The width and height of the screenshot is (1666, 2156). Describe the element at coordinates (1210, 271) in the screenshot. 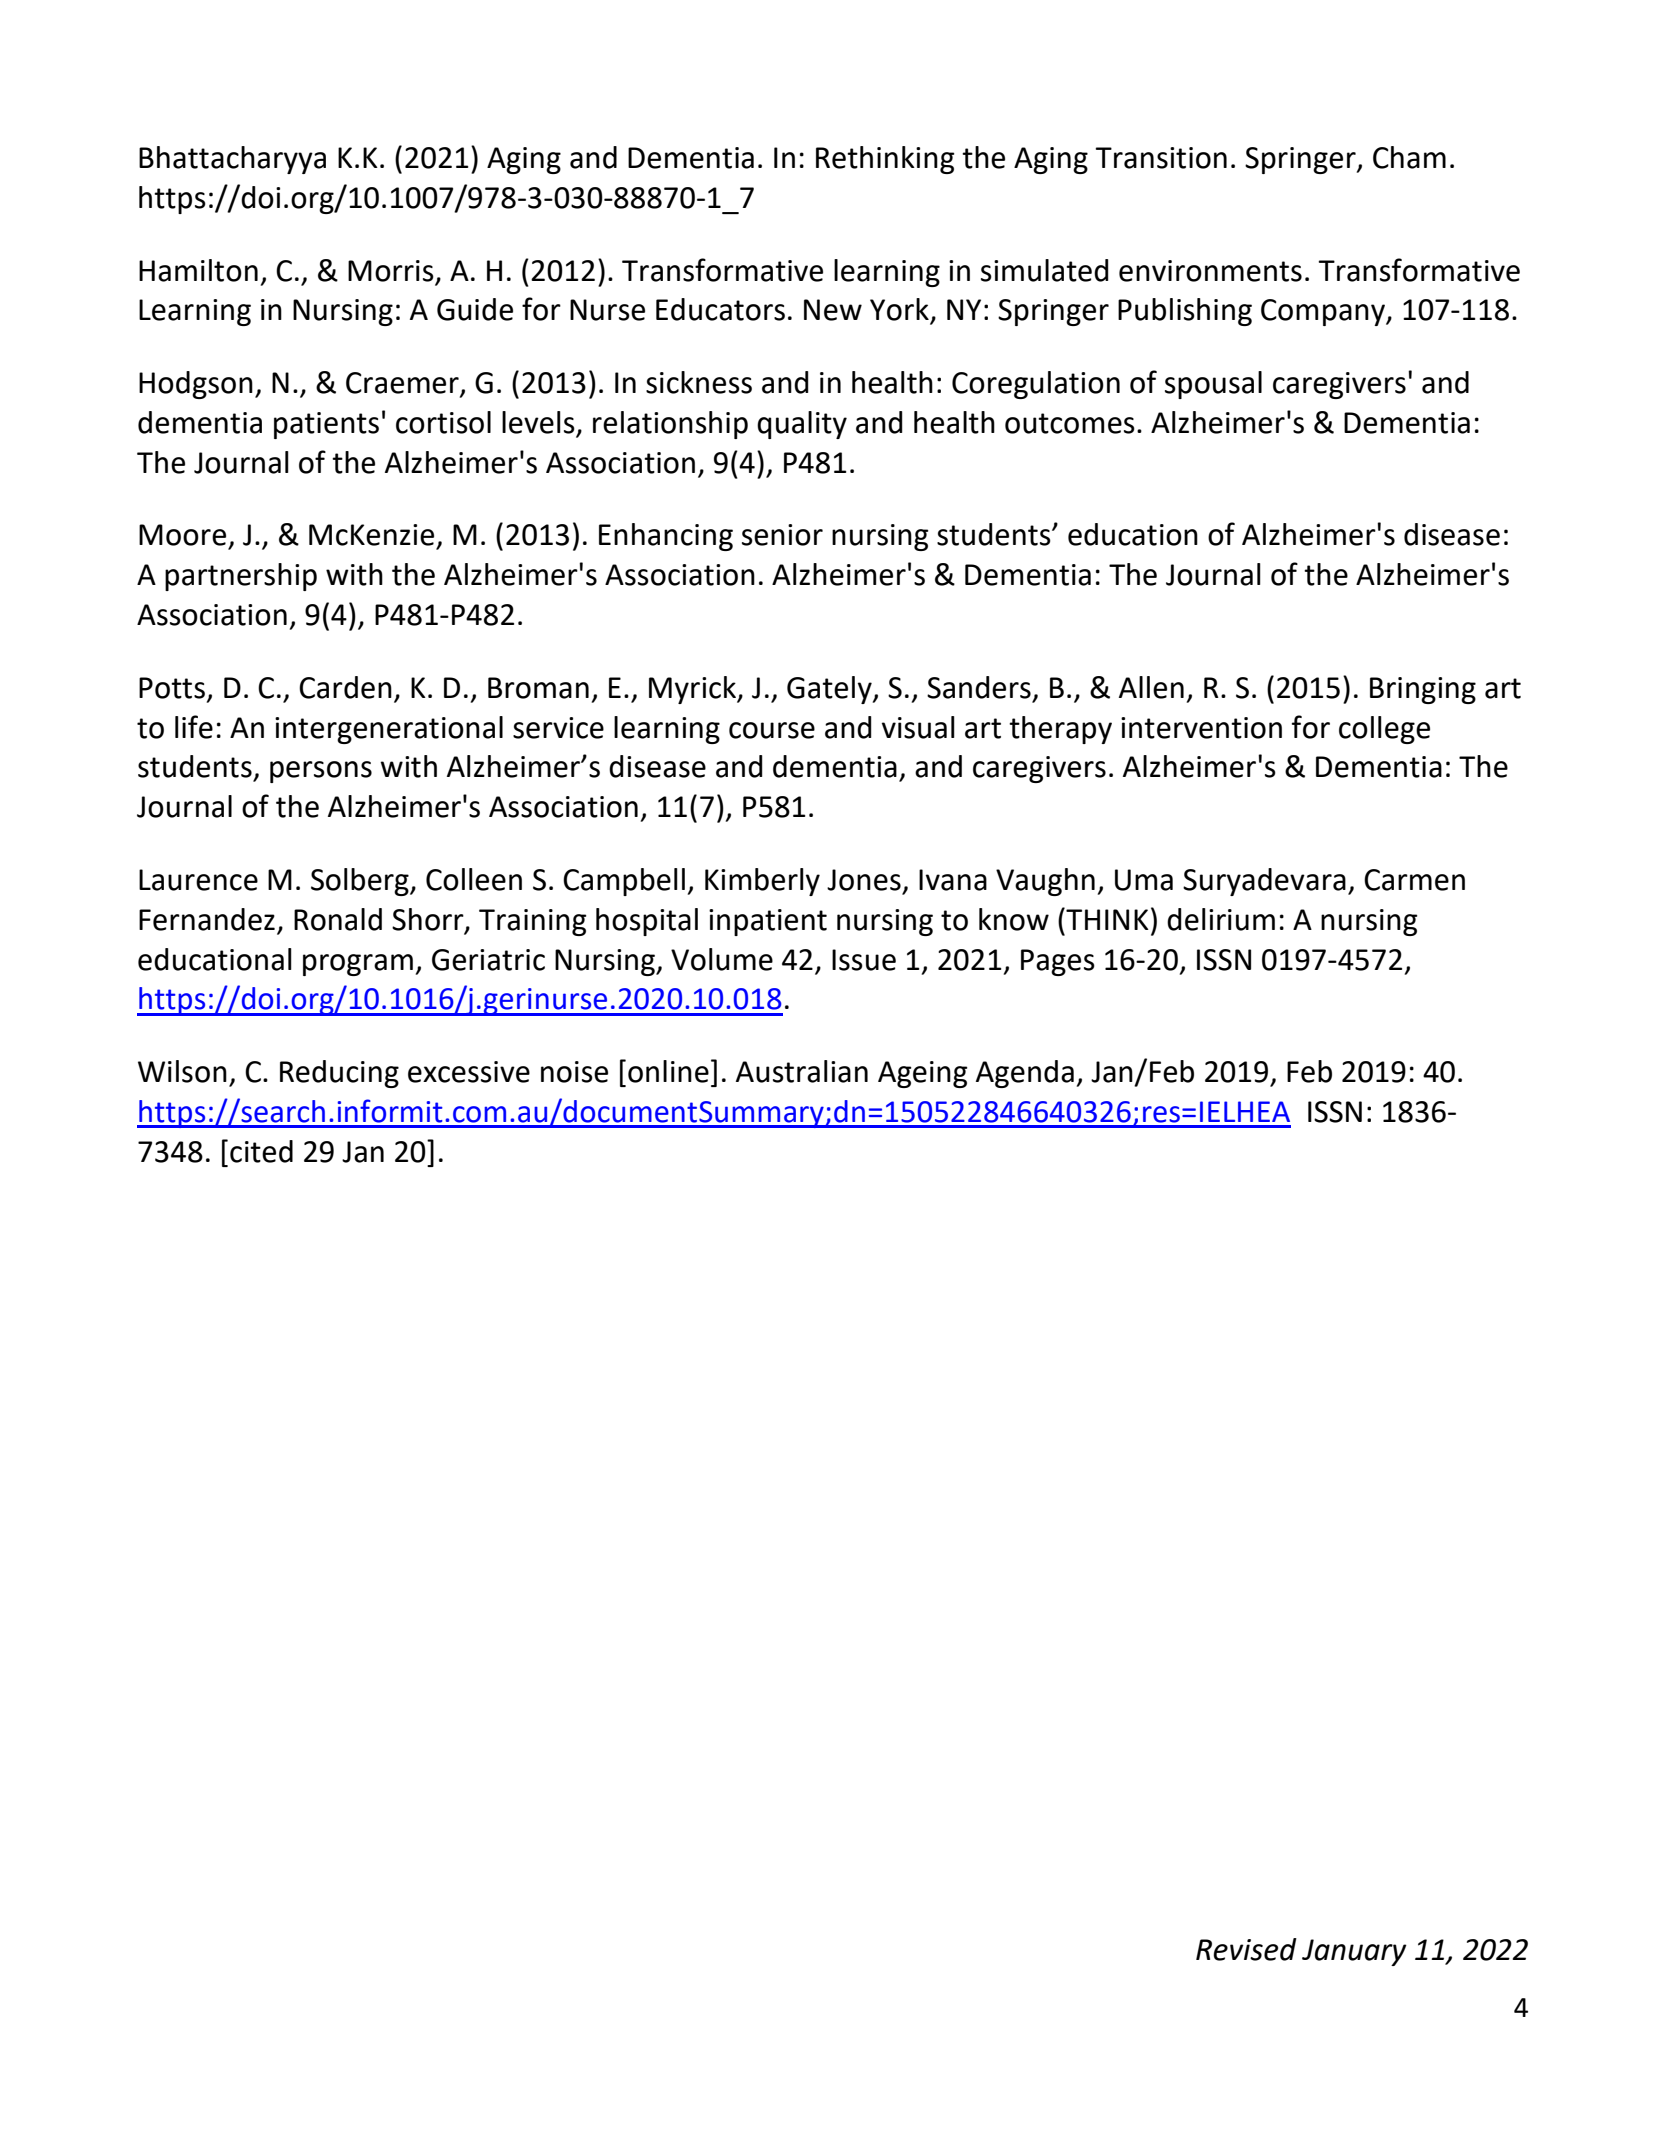

I see `environments` at that location.
